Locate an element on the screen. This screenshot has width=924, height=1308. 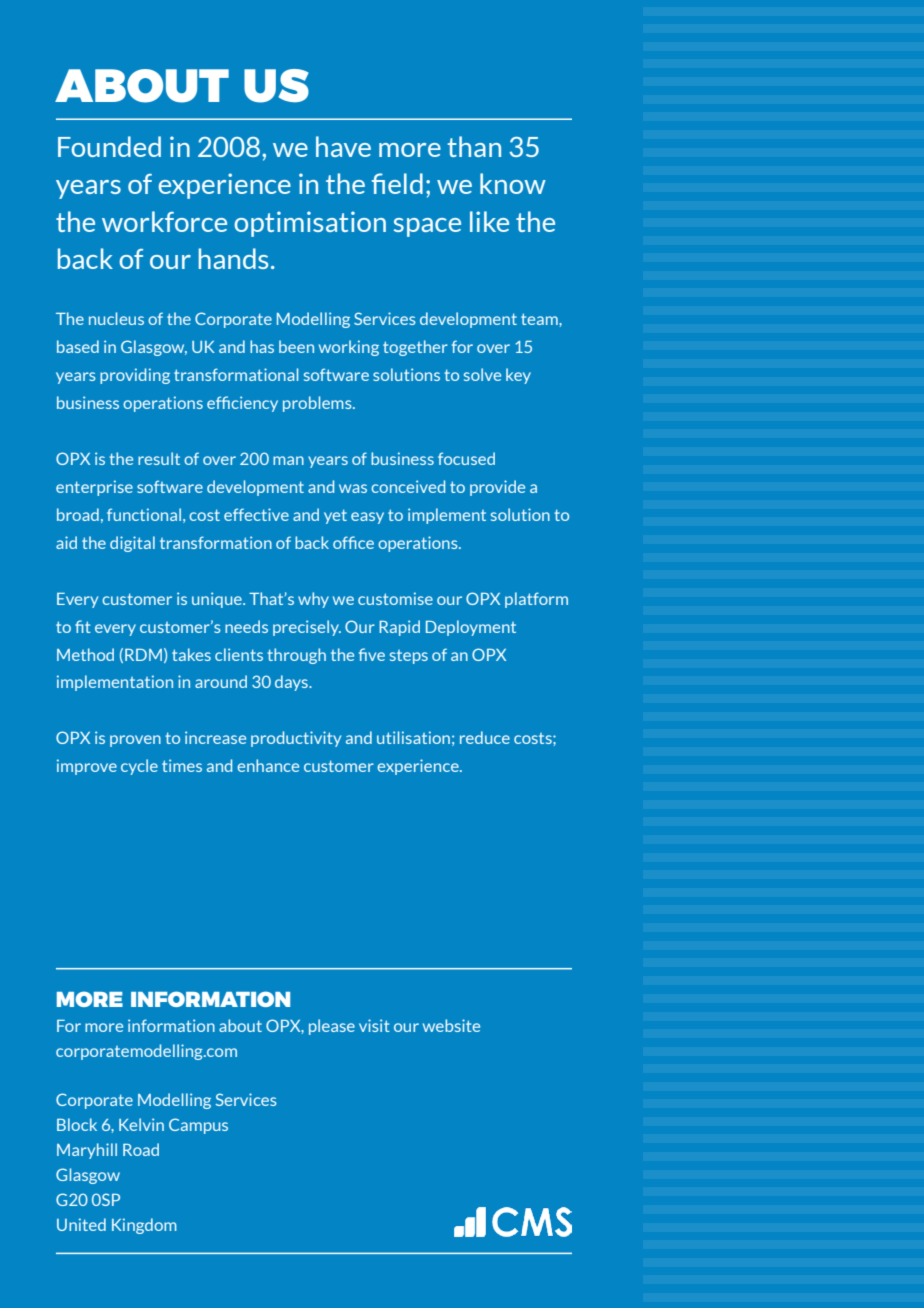
yet is located at coordinates (335, 516).
